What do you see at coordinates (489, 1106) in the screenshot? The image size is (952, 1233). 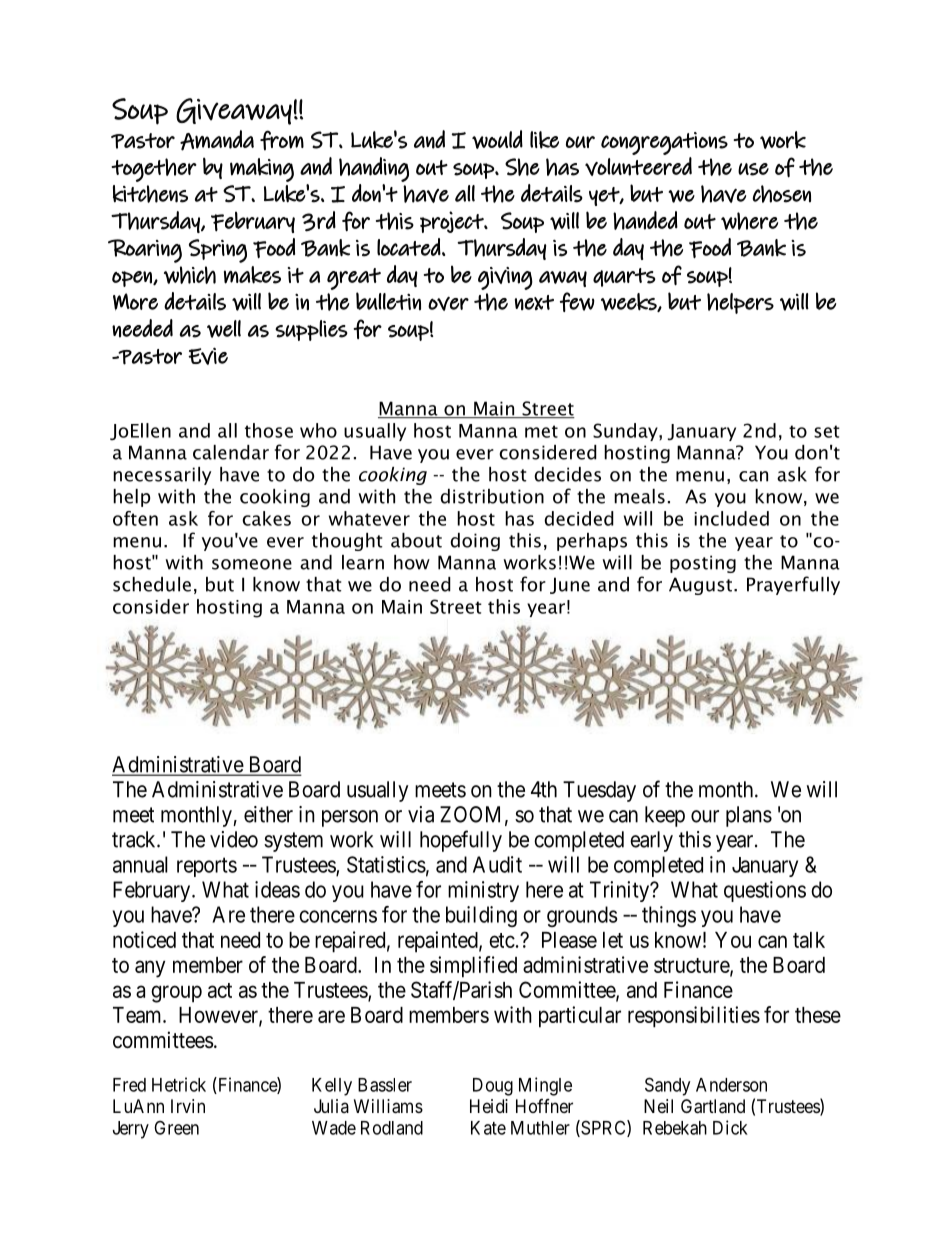 I see `Heidi` at bounding box center [489, 1106].
